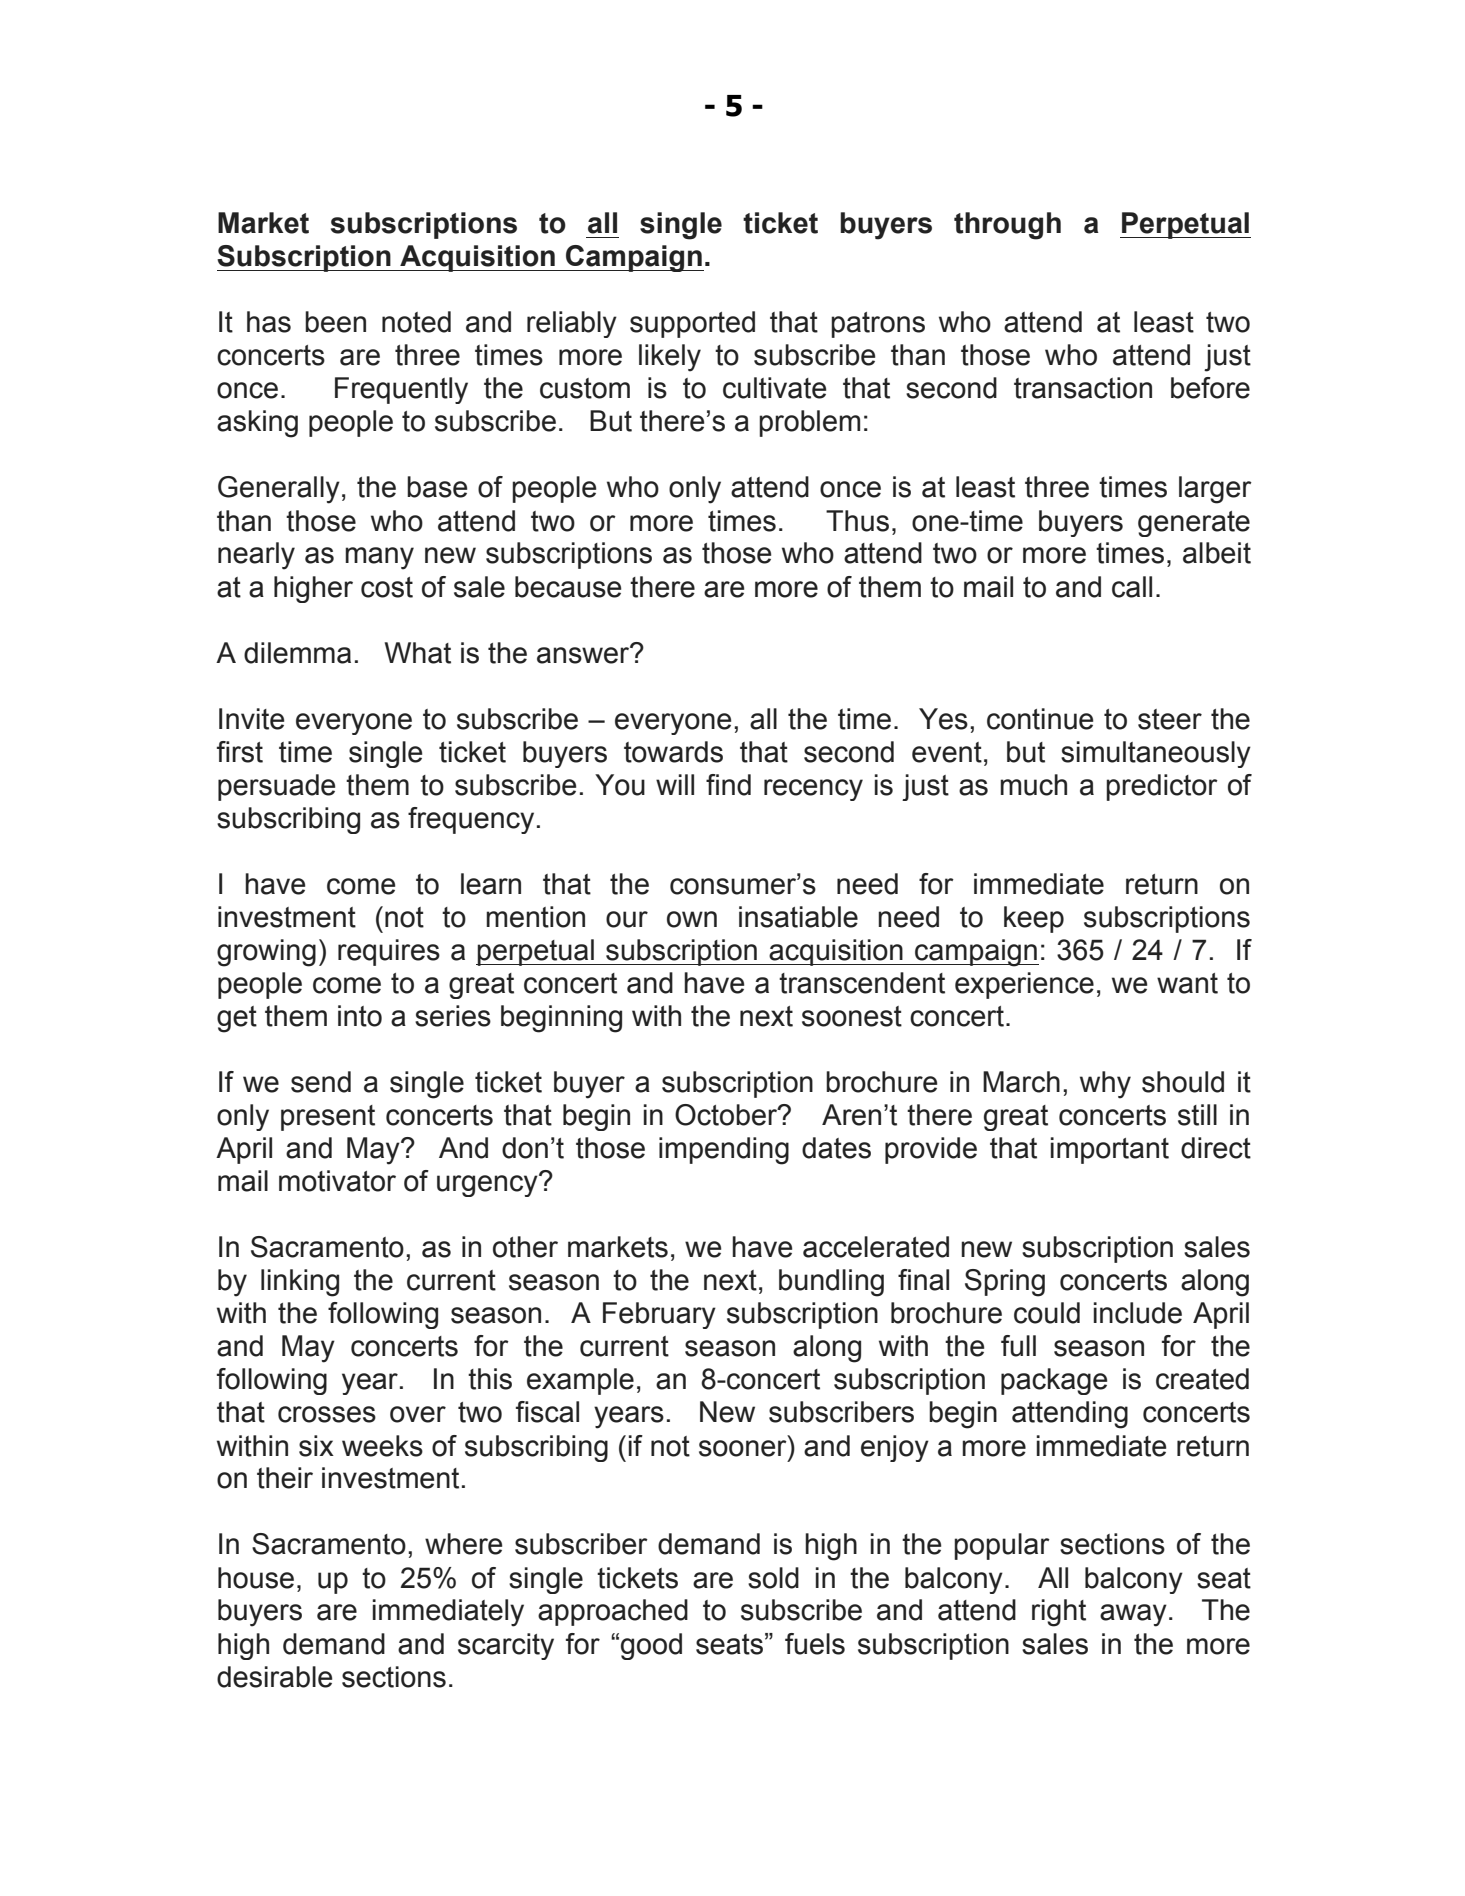 This screenshot has height=1896, width=1465. Describe the element at coordinates (692, 324) in the screenshot. I see `supported` at that location.
